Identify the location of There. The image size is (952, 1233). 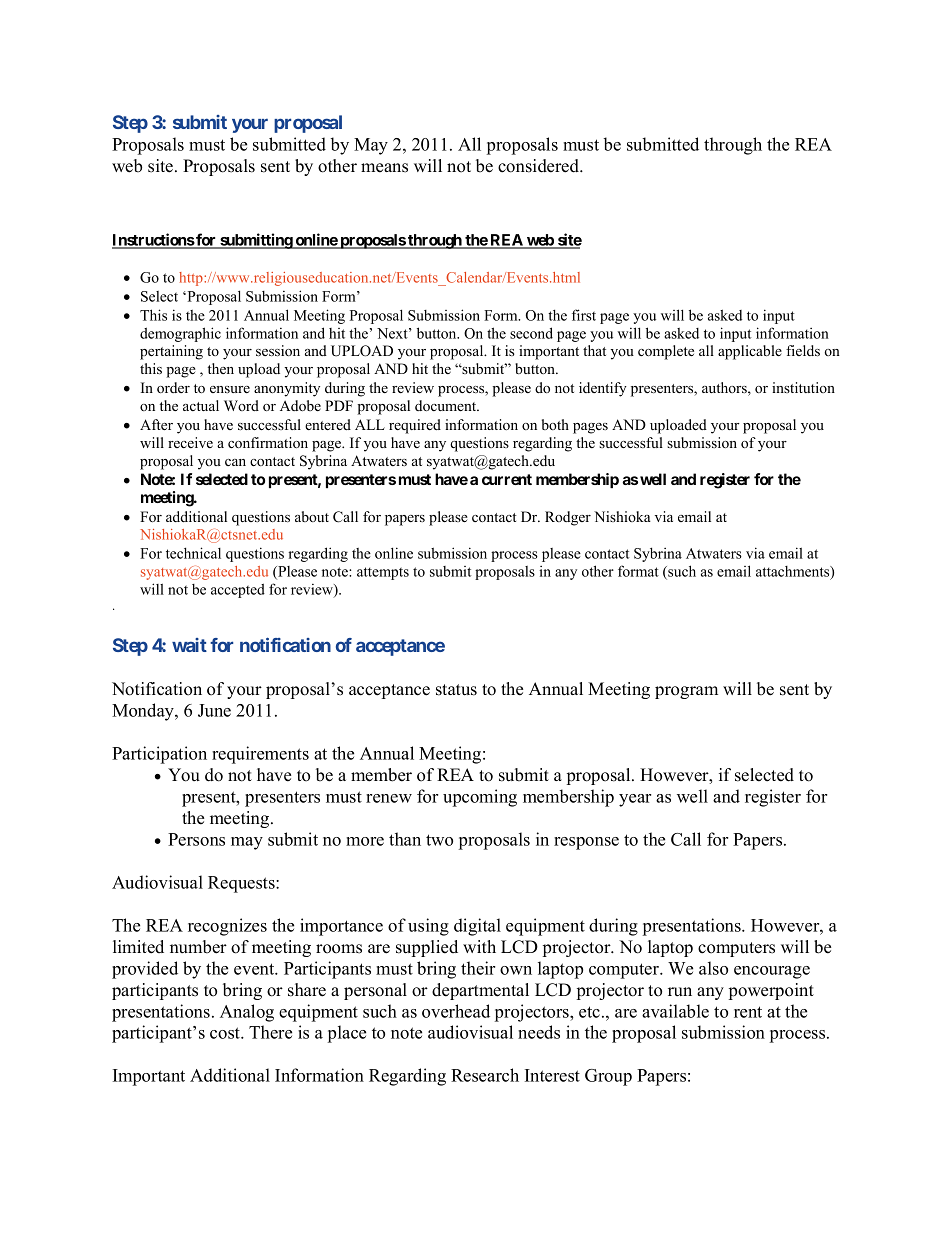
(270, 1032).
